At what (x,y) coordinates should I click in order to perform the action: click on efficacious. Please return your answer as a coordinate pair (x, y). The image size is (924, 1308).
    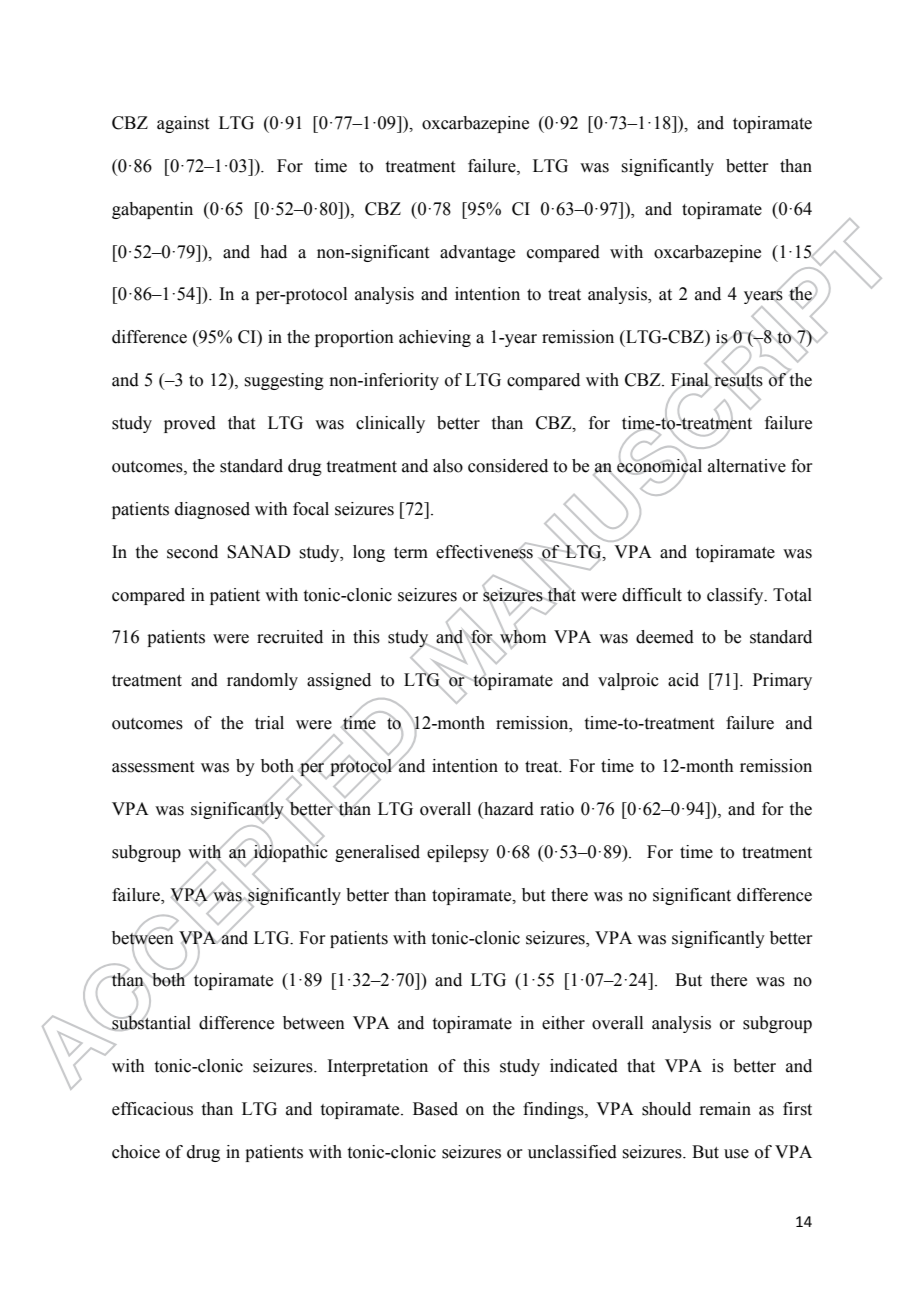
    Looking at the image, I should click on (152, 1109).
